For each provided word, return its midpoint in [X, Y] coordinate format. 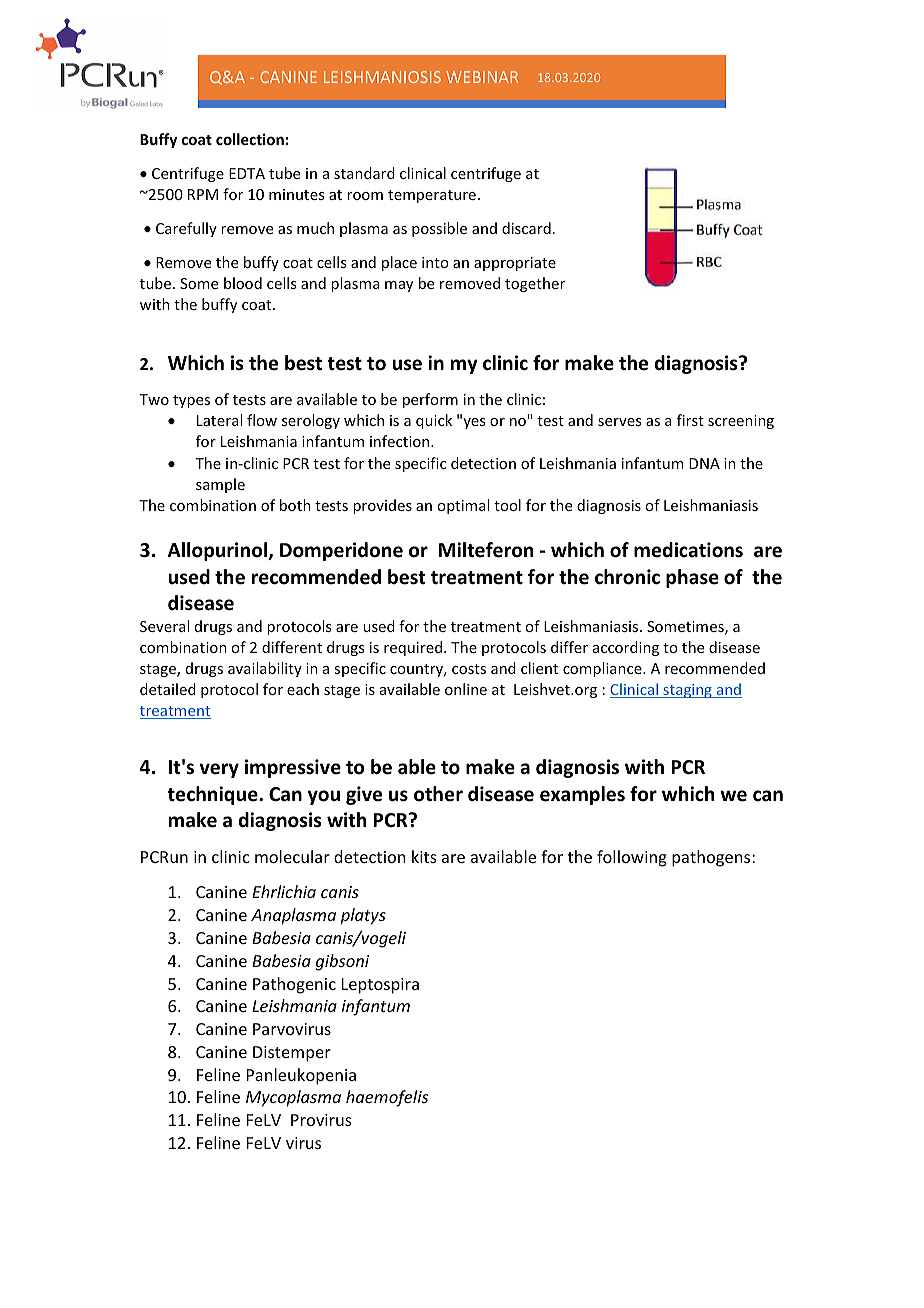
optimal [463, 506]
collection [250, 139]
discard [526, 228]
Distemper [292, 1054]
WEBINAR [482, 77]
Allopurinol [219, 551]
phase [692, 578]
